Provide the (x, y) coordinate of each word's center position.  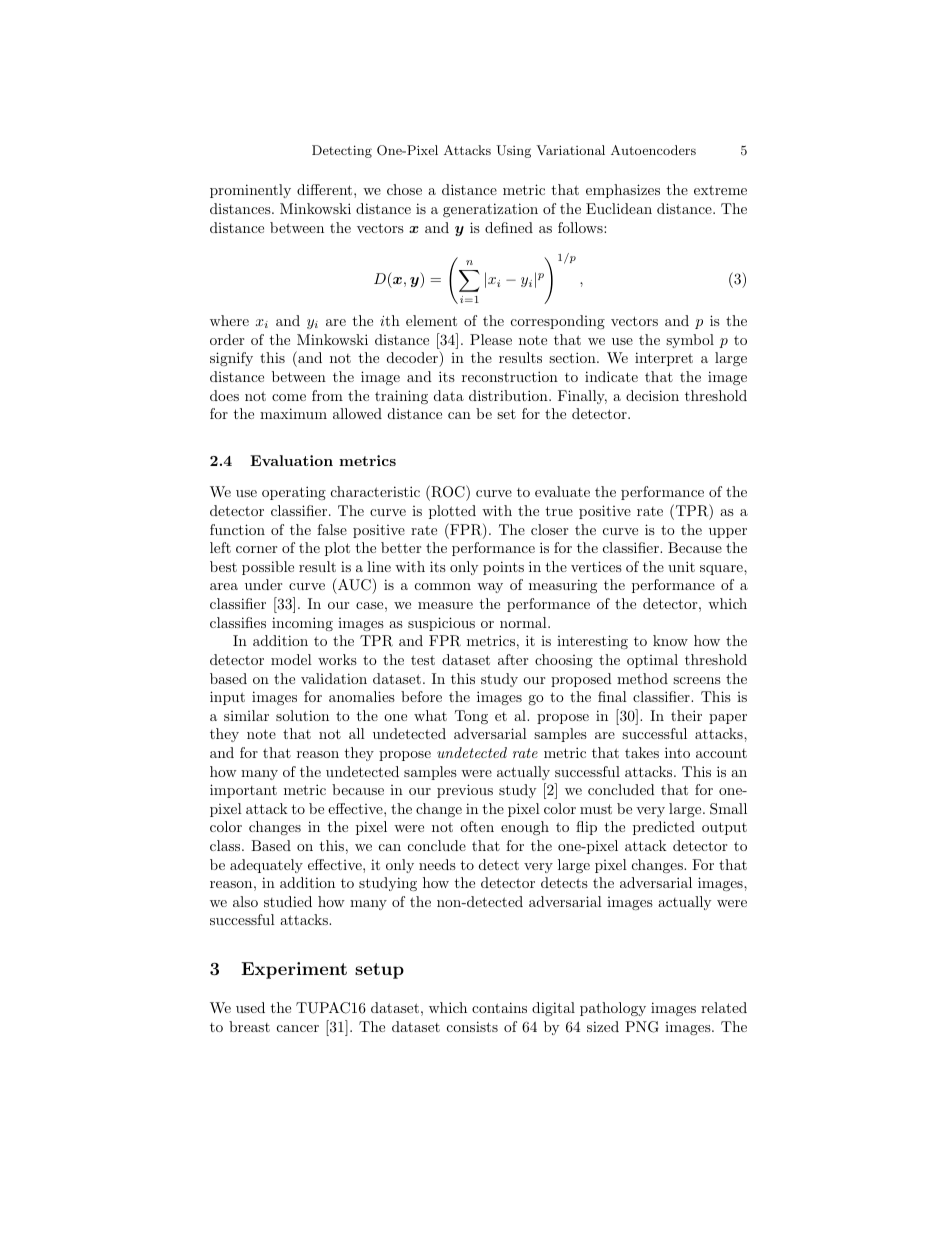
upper (728, 533)
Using (513, 151)
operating (294, 493)
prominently (250, 191)
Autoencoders (653, 150)
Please (491, 339)
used (250, 1007)
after (513, 659)
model (291, 659)
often (477, 826)
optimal (652, 661)
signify (231, 359)
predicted (664, 828)
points (503, 568)
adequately (266, 866)
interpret (664, 359)
